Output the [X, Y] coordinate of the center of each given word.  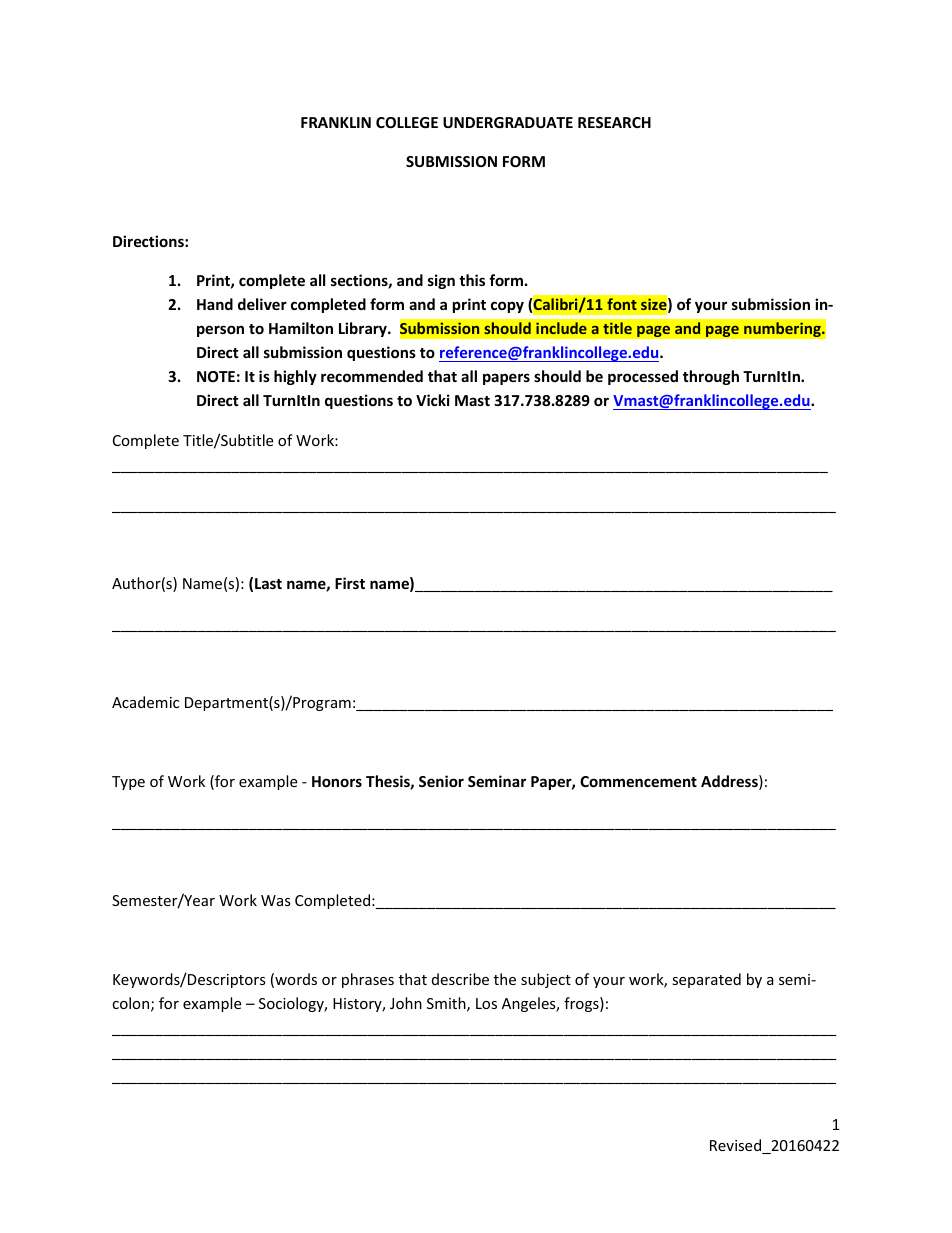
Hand [215, 304]
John [406, 1003]
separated [706, 980]
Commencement [638, 781]
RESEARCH [614, 122]
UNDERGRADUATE [508, 122]
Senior [441, 781]
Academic [145, 702]
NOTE [216, 376]
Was [276, 900]
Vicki [433, 400]
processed [643, 377]
